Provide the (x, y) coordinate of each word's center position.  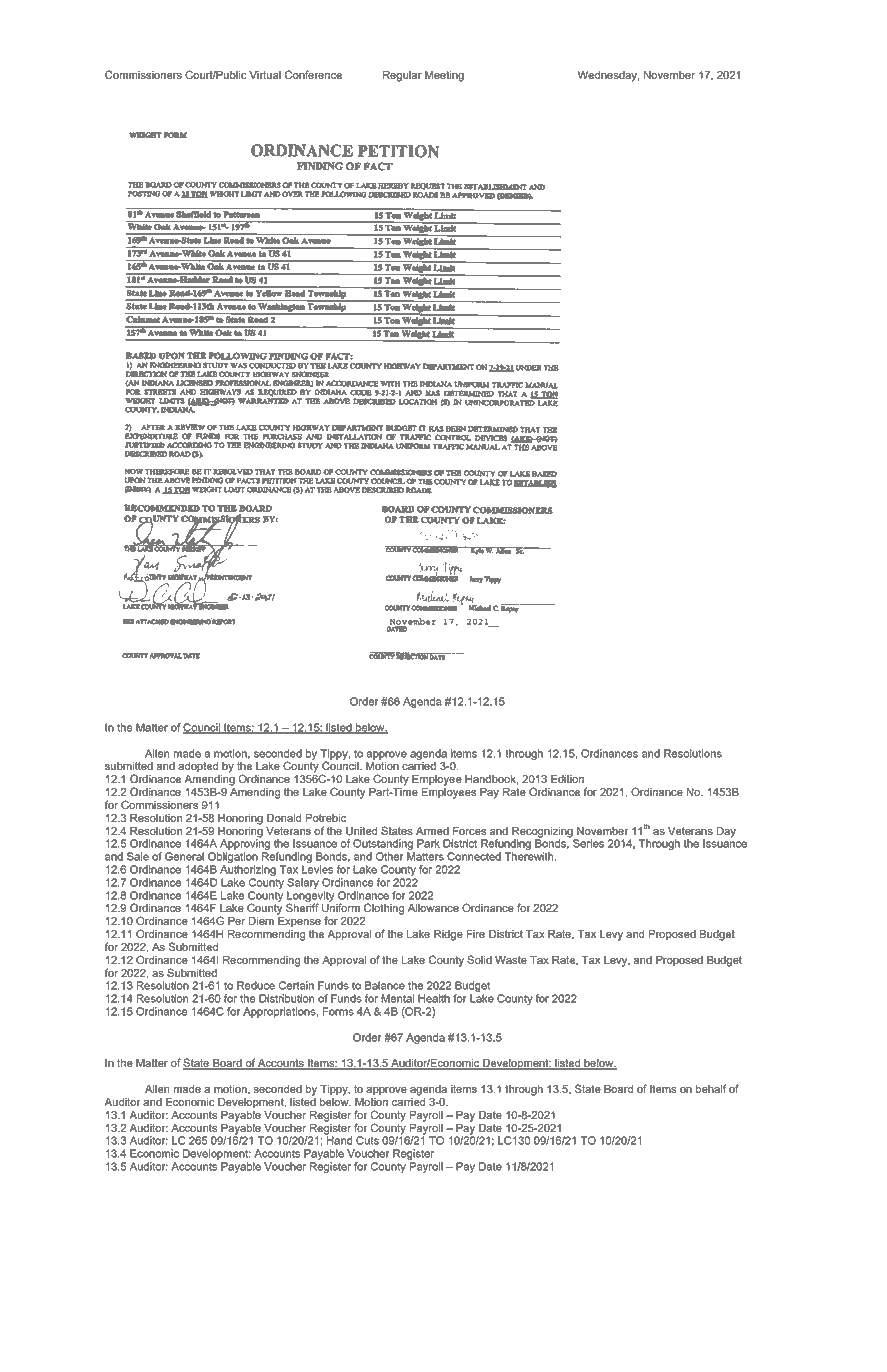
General (184, 856)
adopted (198, 767)
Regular (402, 76)
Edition (567, 779)
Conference (313, 75)
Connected (474, 856)
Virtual (265, 75)
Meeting (444, 76)
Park (428, 843)
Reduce (256, 985)
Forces (469, 831)
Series (588, 843)
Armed (432, 831)
